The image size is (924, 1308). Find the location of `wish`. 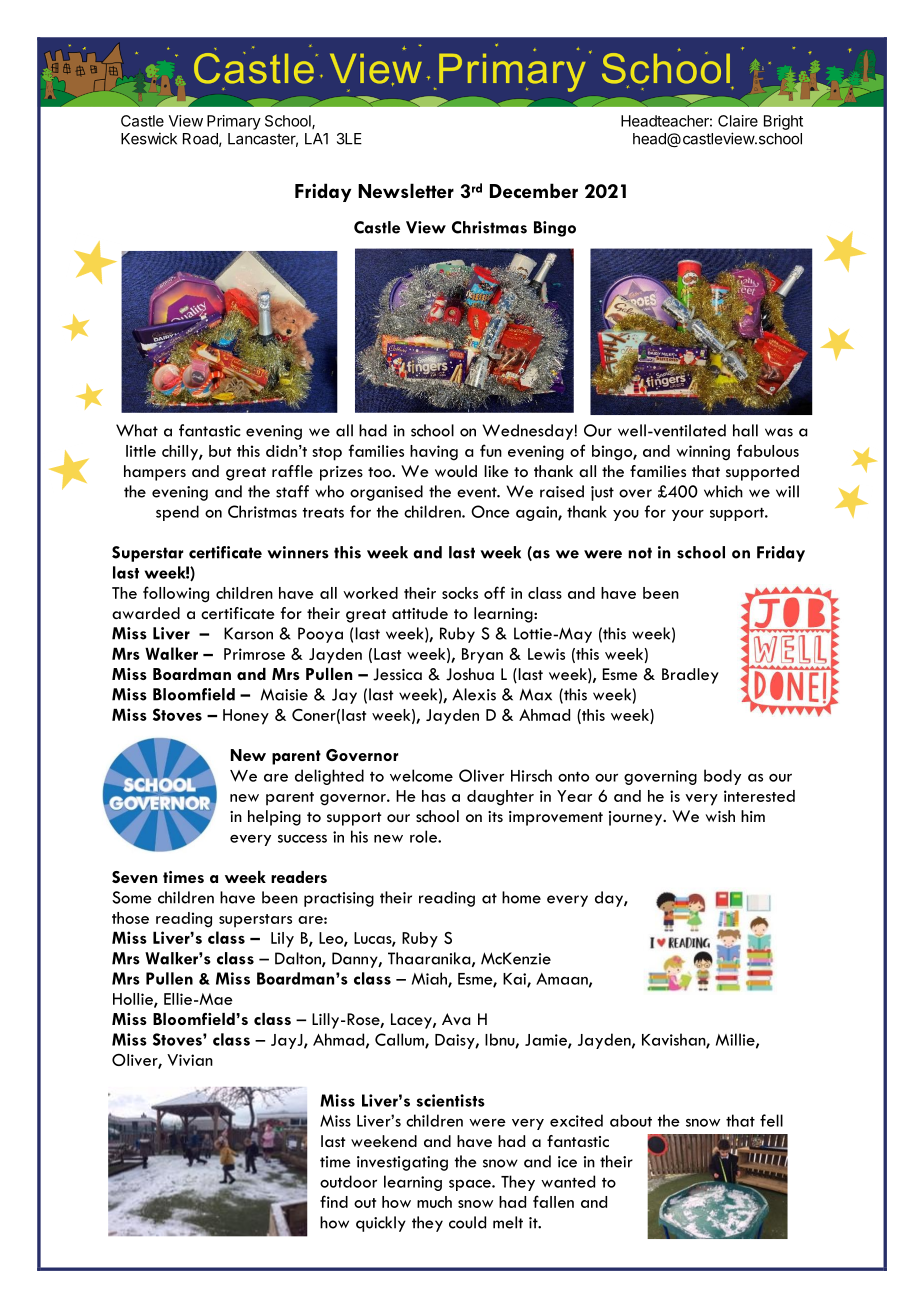

wish is located at coordinates (720, 816).
